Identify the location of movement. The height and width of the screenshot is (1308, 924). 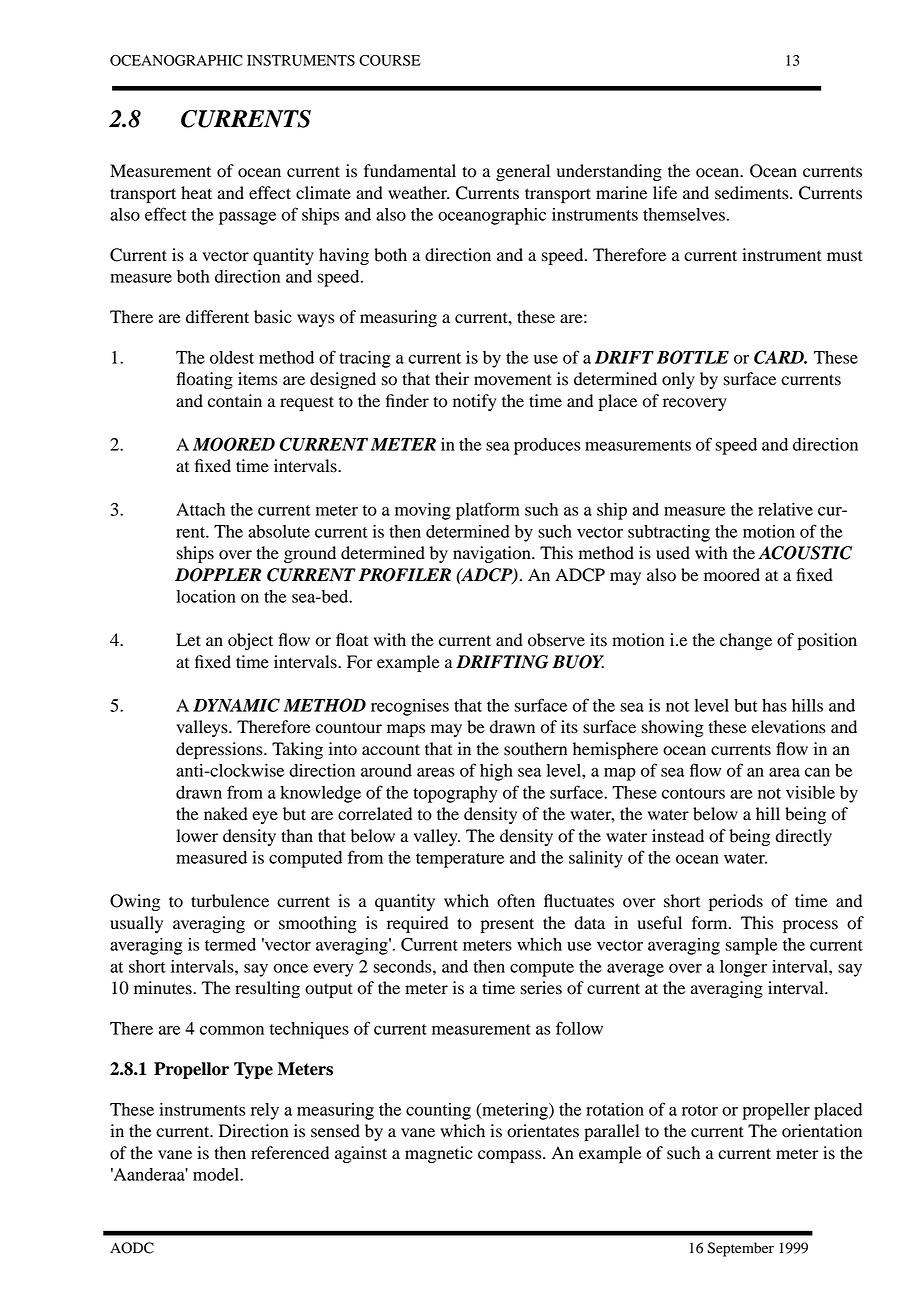
(513, 380).
